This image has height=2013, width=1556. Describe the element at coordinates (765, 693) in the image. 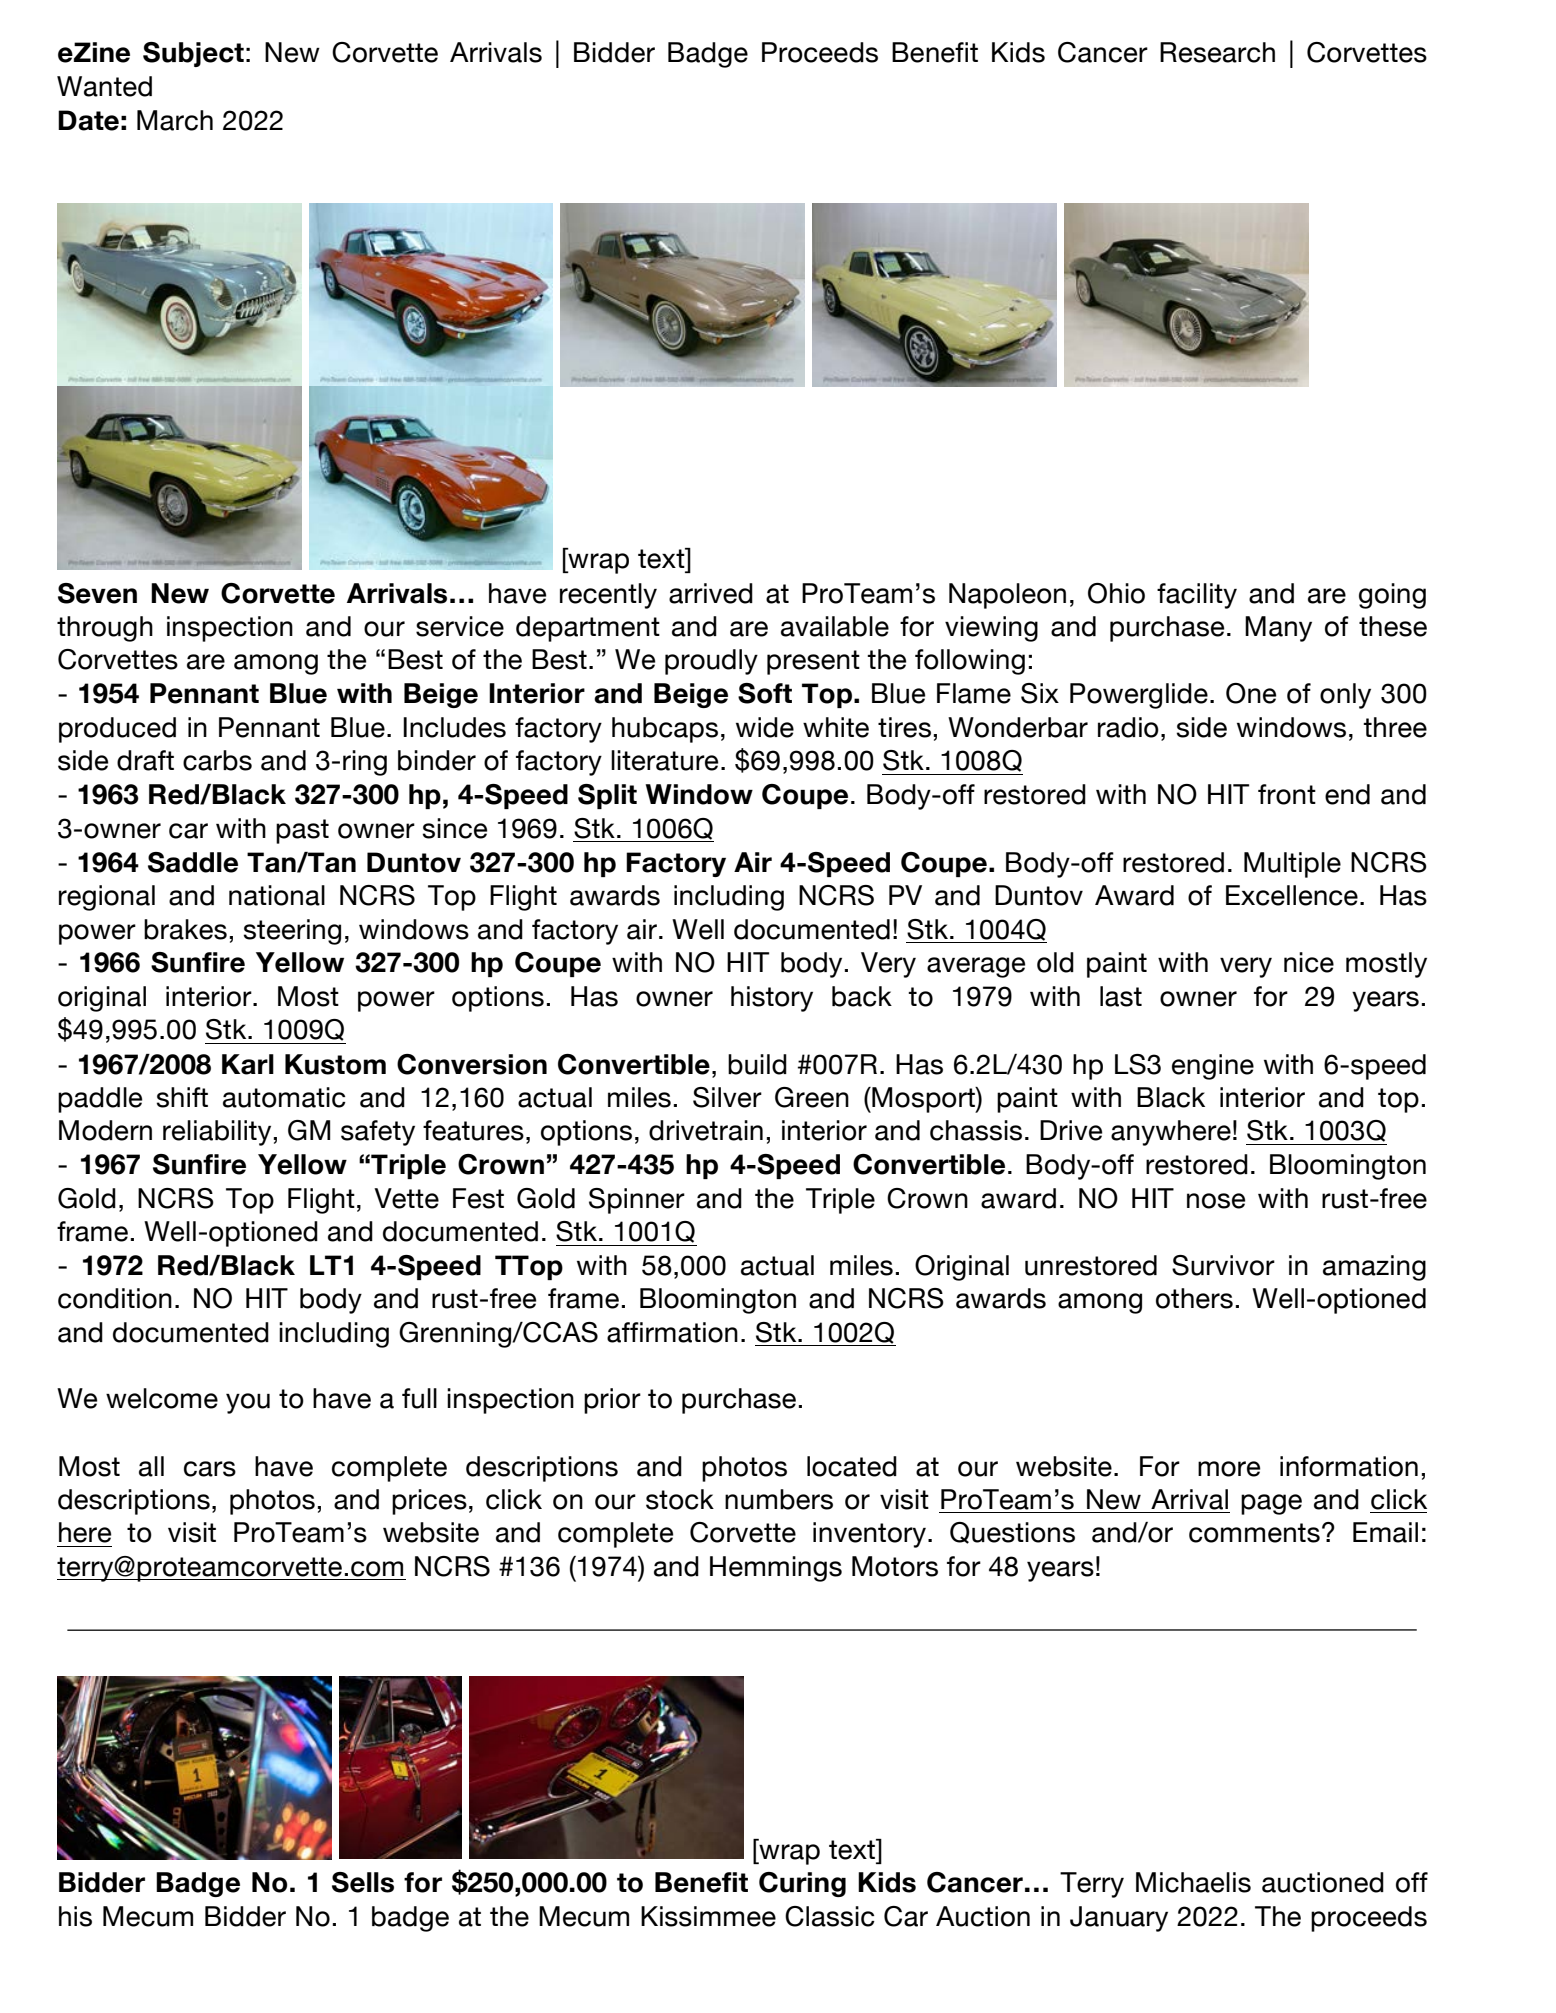

I see `Soft` at that location.
